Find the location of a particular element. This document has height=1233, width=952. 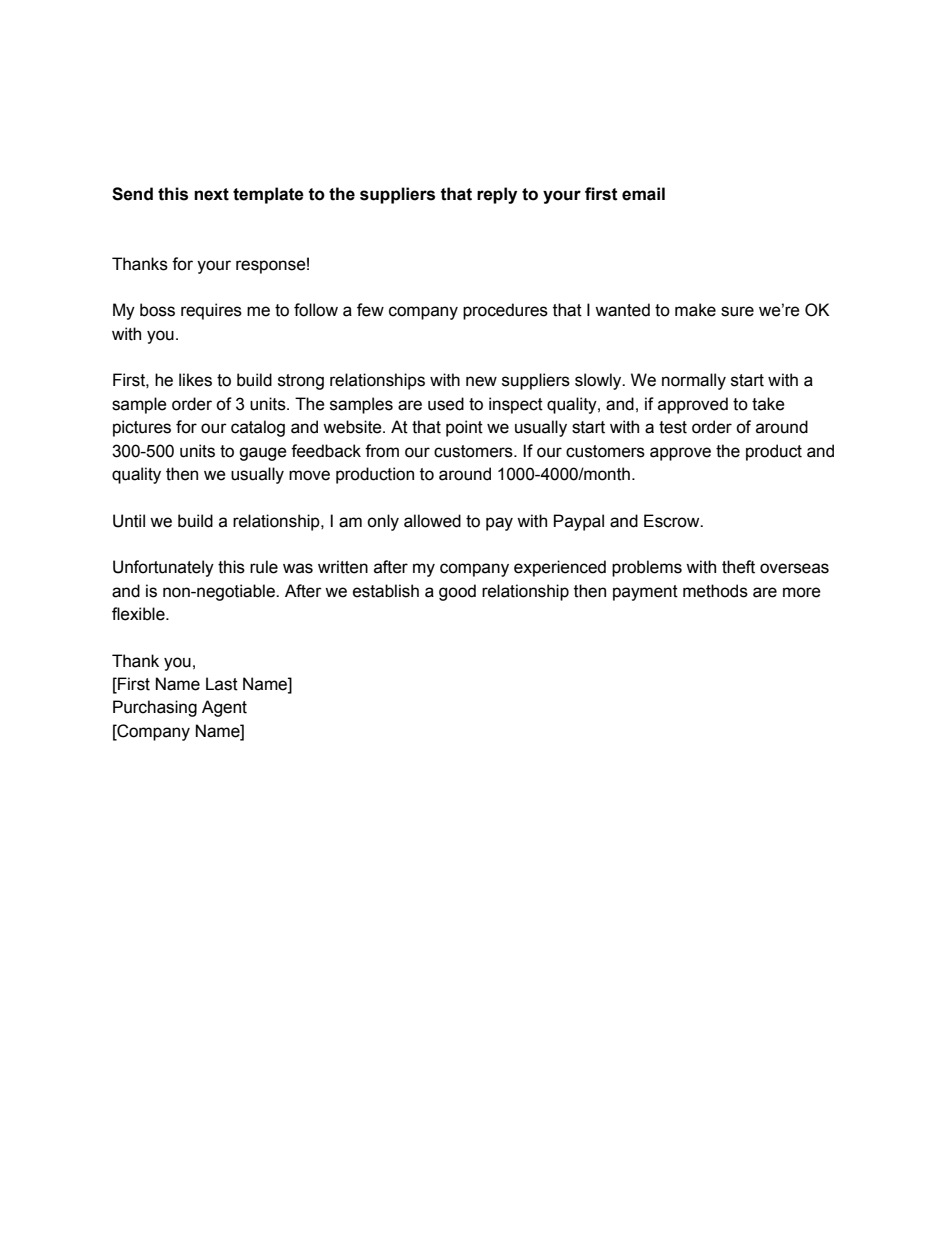

Agent is located at coordinates (224, 708).
